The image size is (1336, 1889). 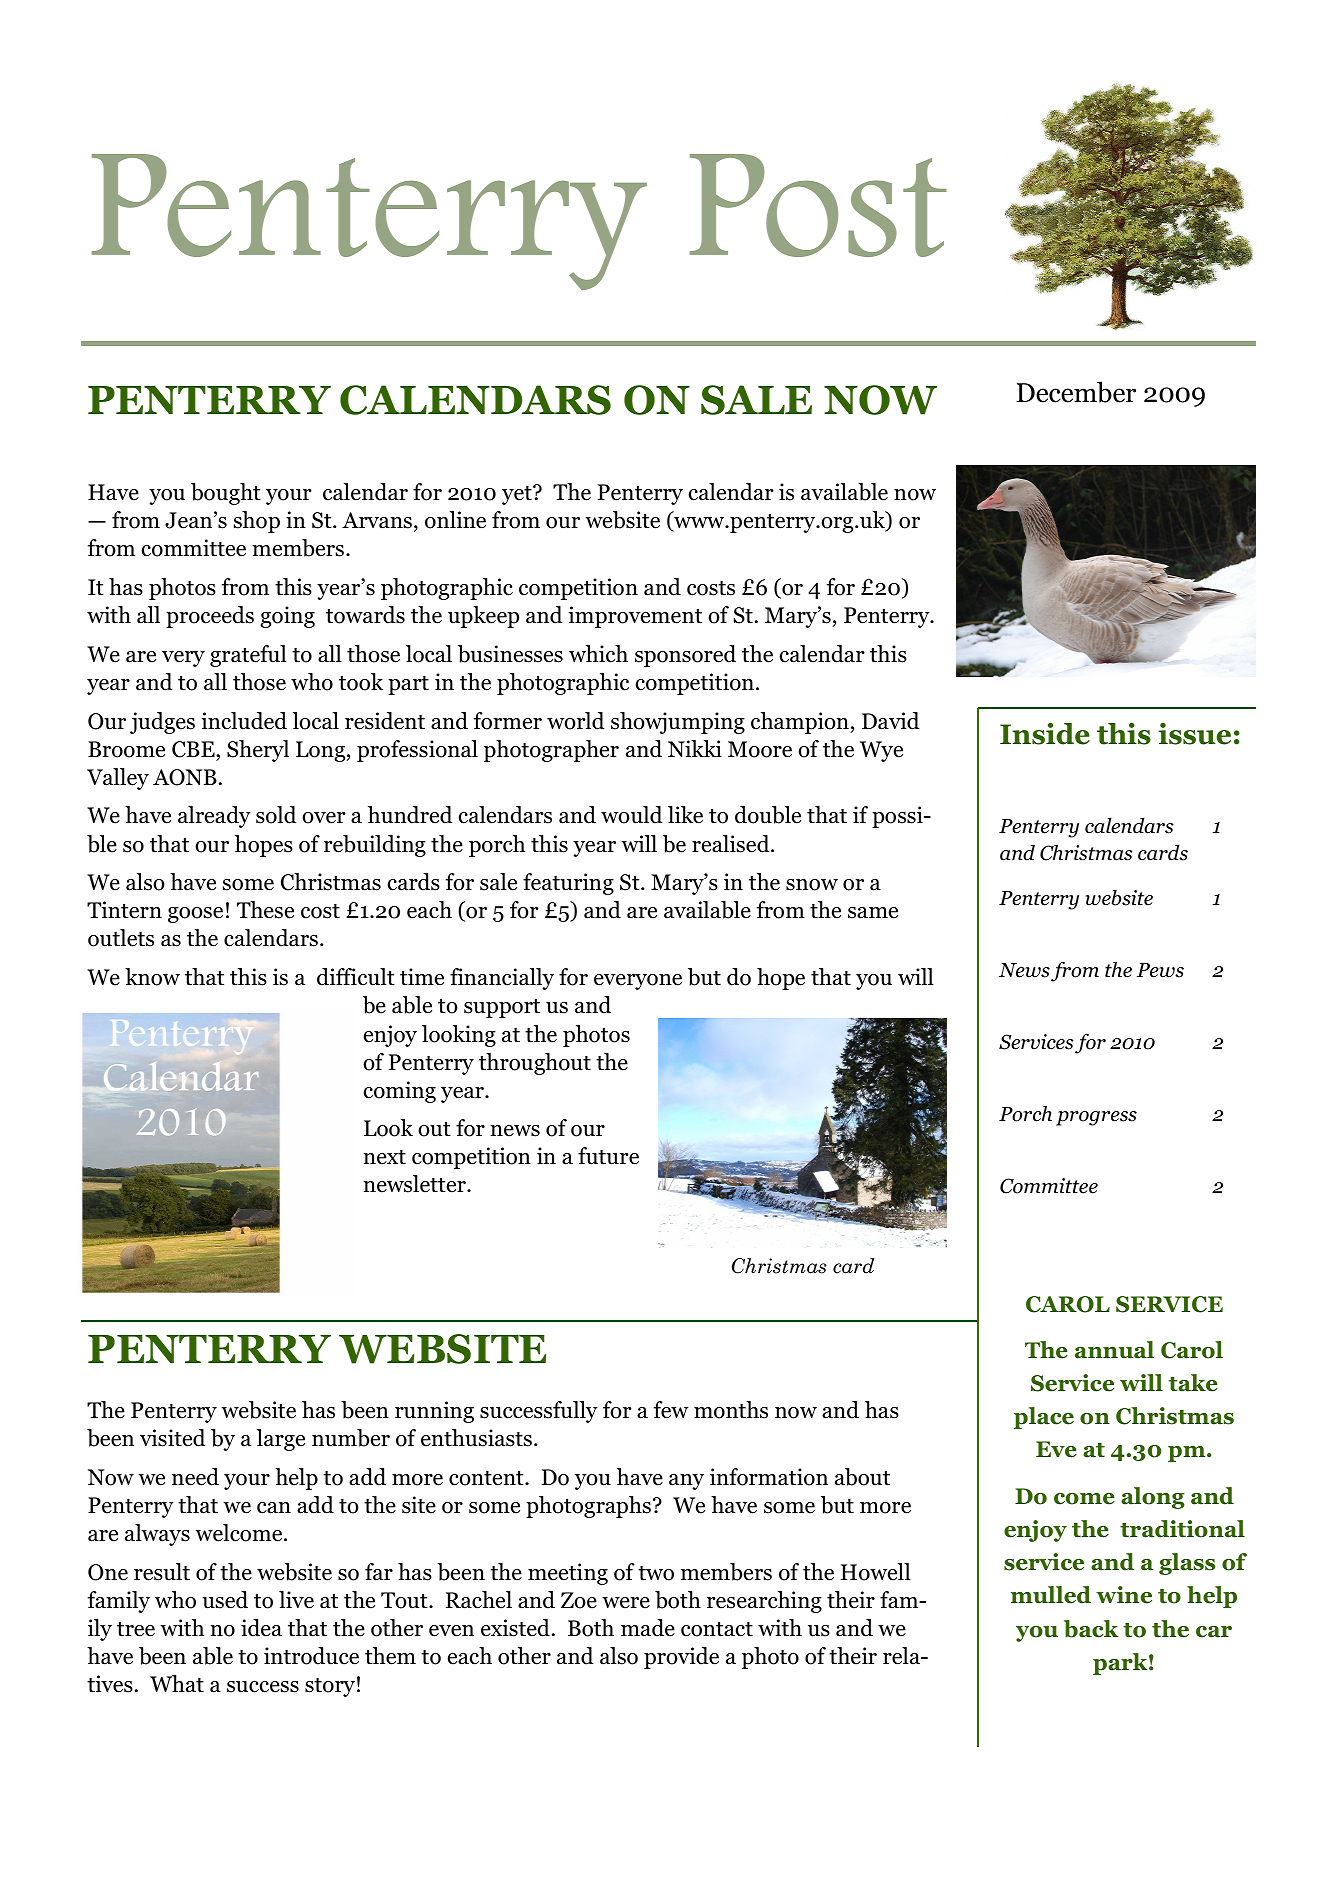 What do you see at coordinates (1076, 392) in the screenshot?
I see `December` at bounding box center [1076, 392].
